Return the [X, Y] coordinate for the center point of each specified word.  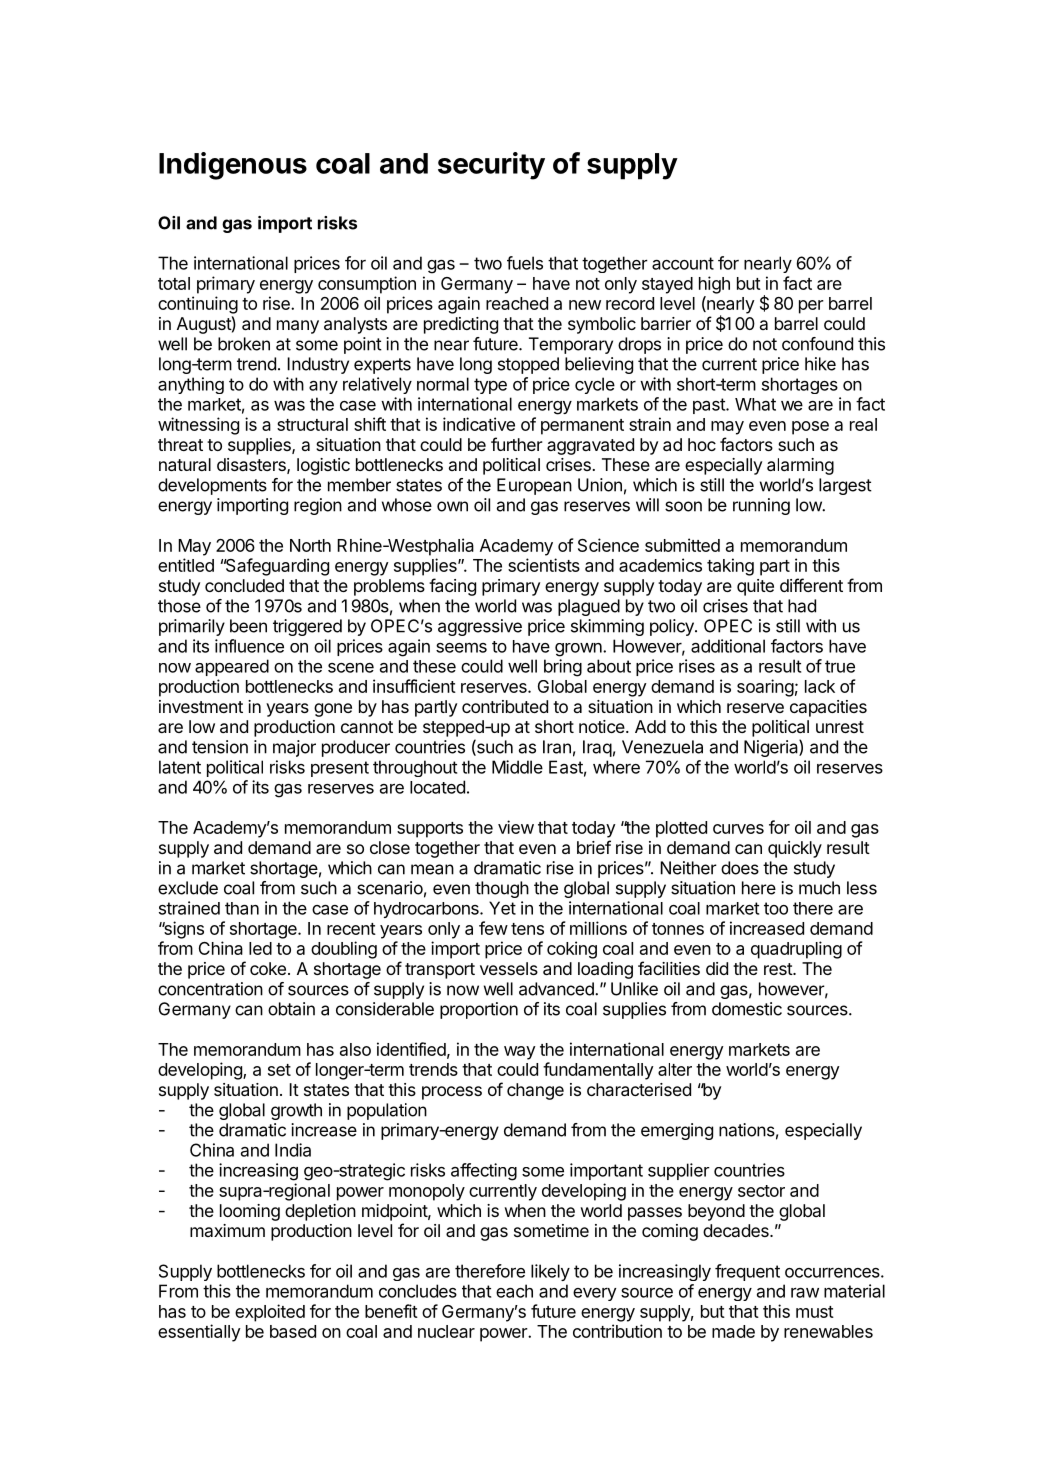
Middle [517, 767]
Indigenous [233, 166]
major [294, 748]
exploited [270, 1313]
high [714, 285]
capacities [828, 708]
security [491, 166]
